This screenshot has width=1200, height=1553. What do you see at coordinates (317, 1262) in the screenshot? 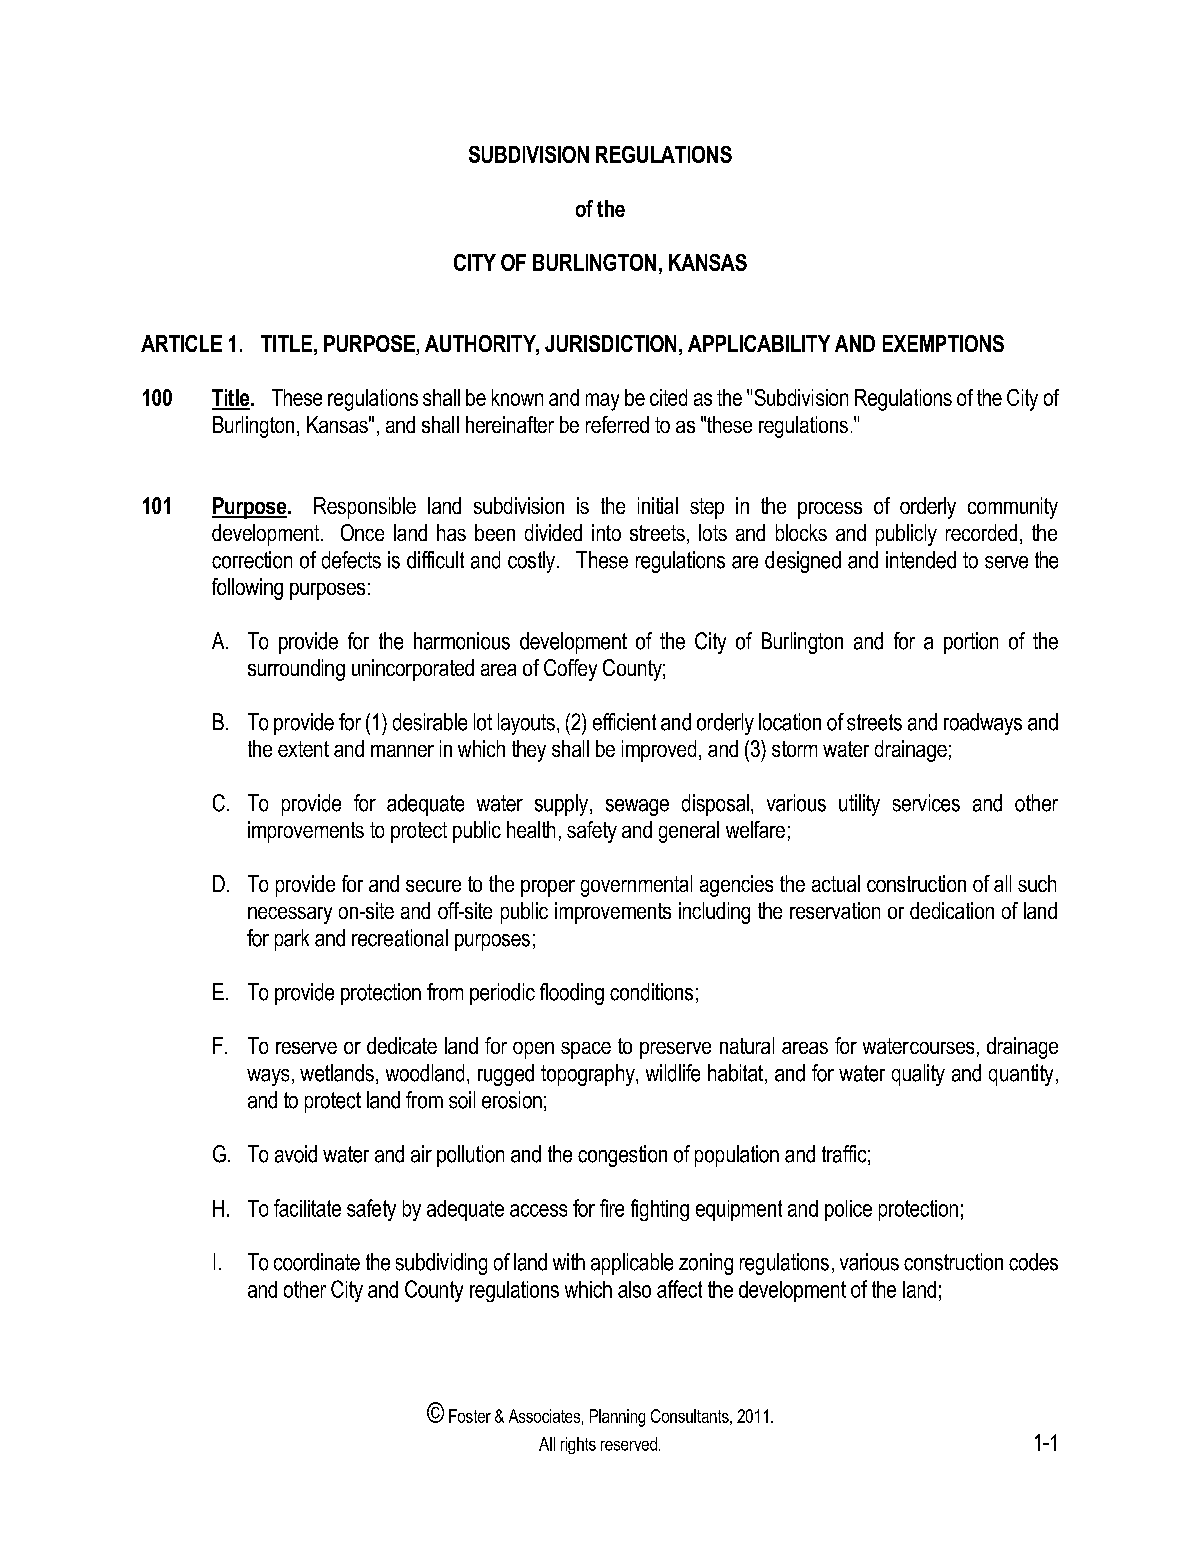
I see `coordinate` at bounding box center [317, 1262].
